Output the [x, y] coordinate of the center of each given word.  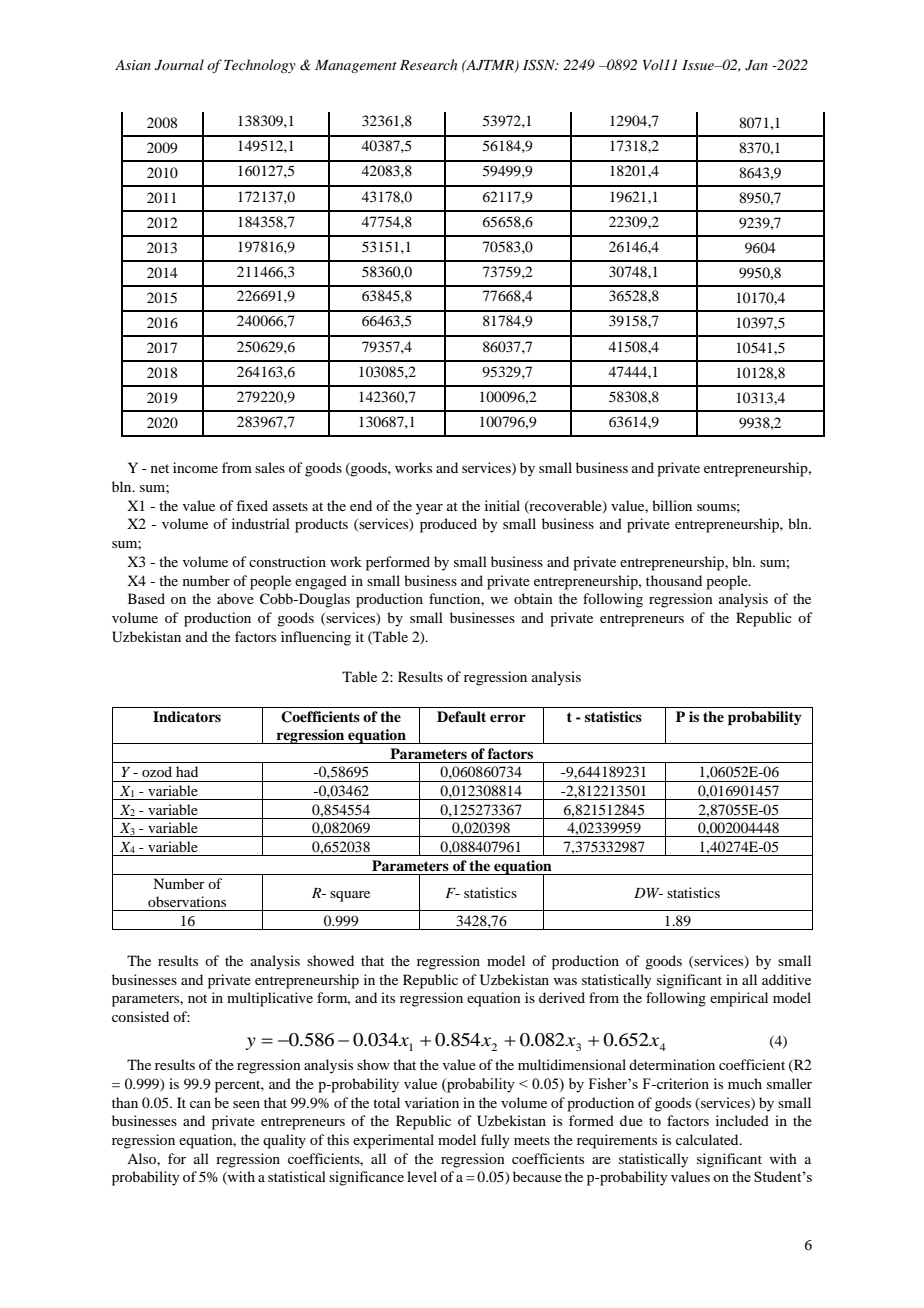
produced [448, 525]
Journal [179, 65]
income [195, 467]
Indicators [187, 716]
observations [187, 901]
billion [672, 505]
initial [502, 505]
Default [461, 716]
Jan [756, 65]
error [508, 718]
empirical [739, 999]
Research [428, 64]
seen [246, 1104]
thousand [674, 580]
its [388, 997]
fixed [252, 505]
